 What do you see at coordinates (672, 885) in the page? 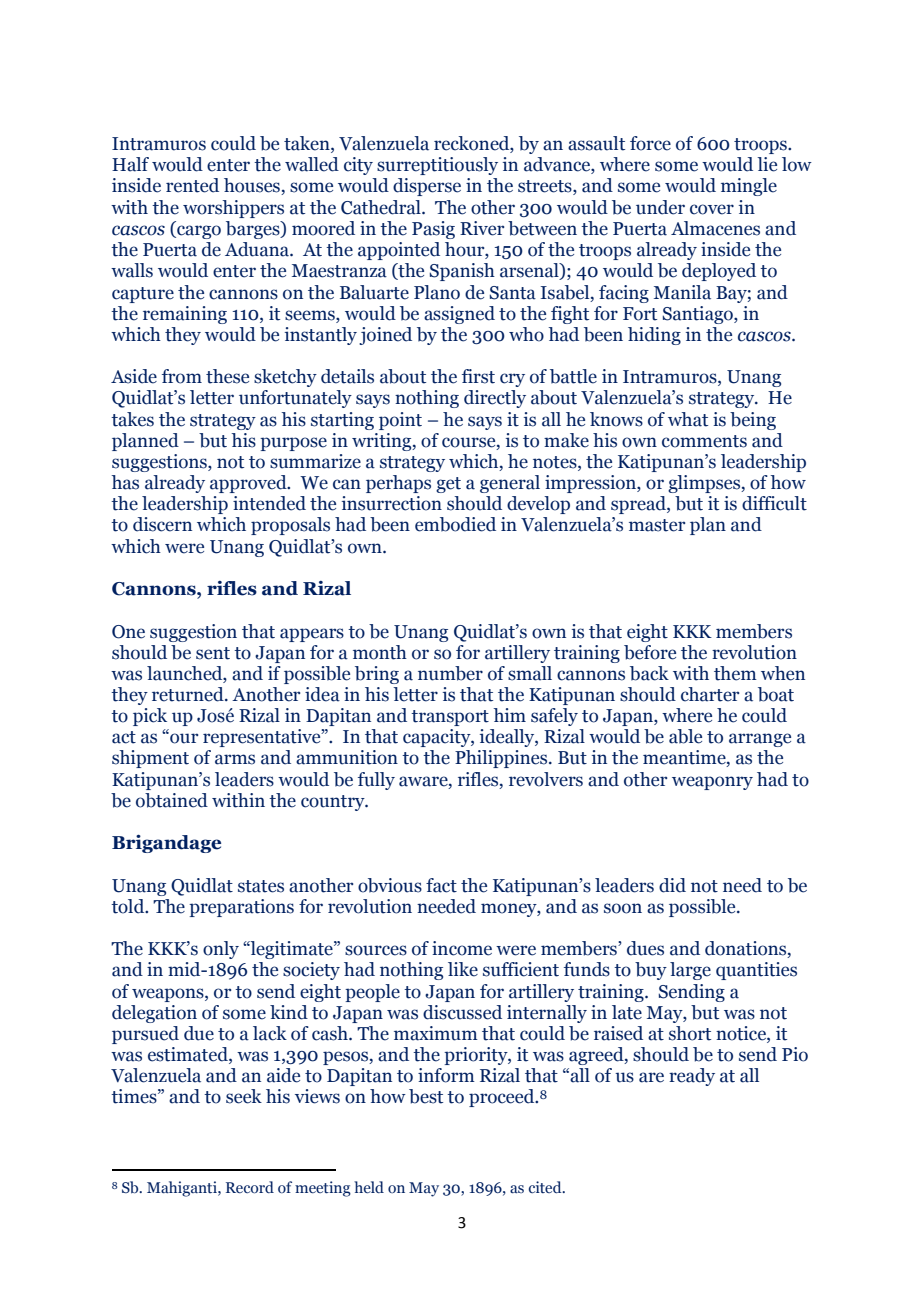
I see `did` at bounding box center [672, 885].
